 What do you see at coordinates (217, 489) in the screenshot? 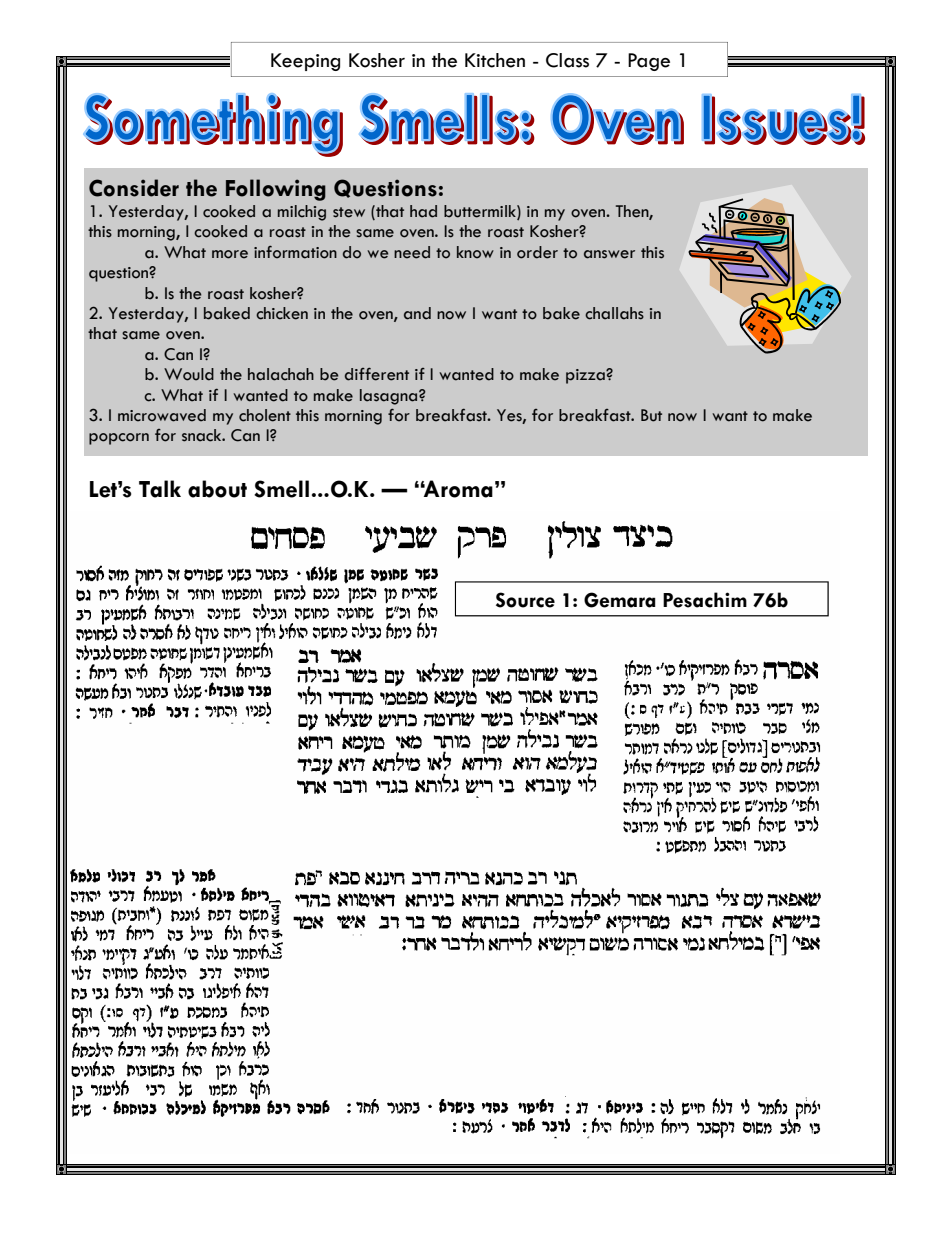
I see `about` at bounding box center [217, 489].
